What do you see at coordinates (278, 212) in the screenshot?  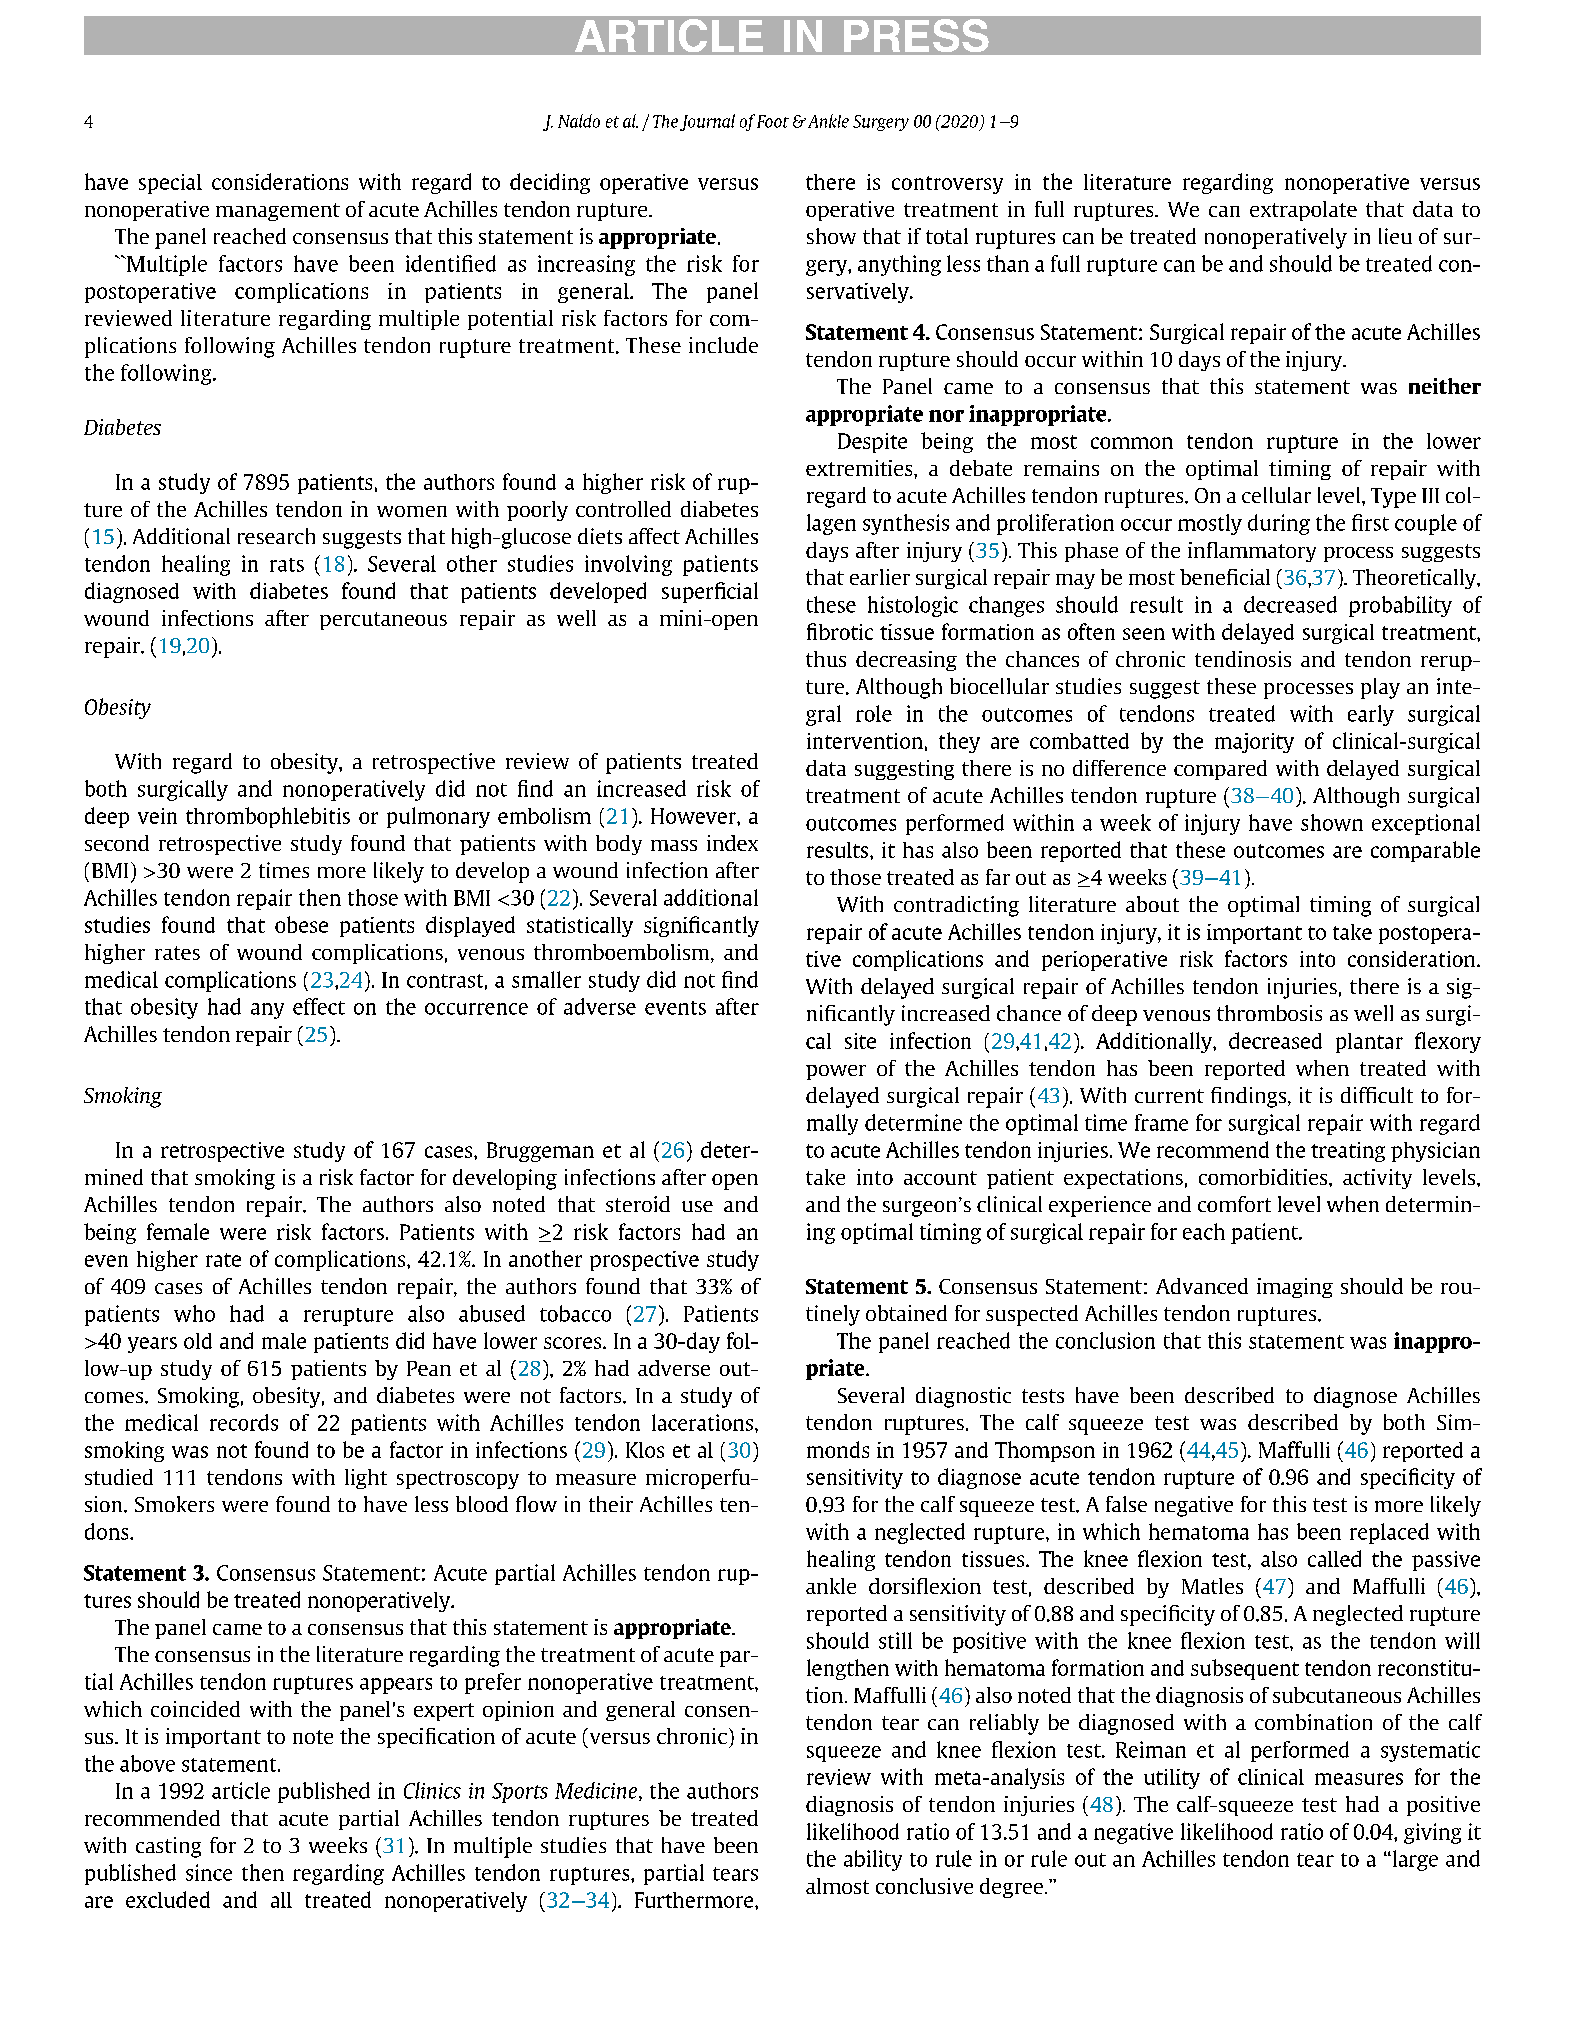 I see `management` at bounding box center [278, 212].
